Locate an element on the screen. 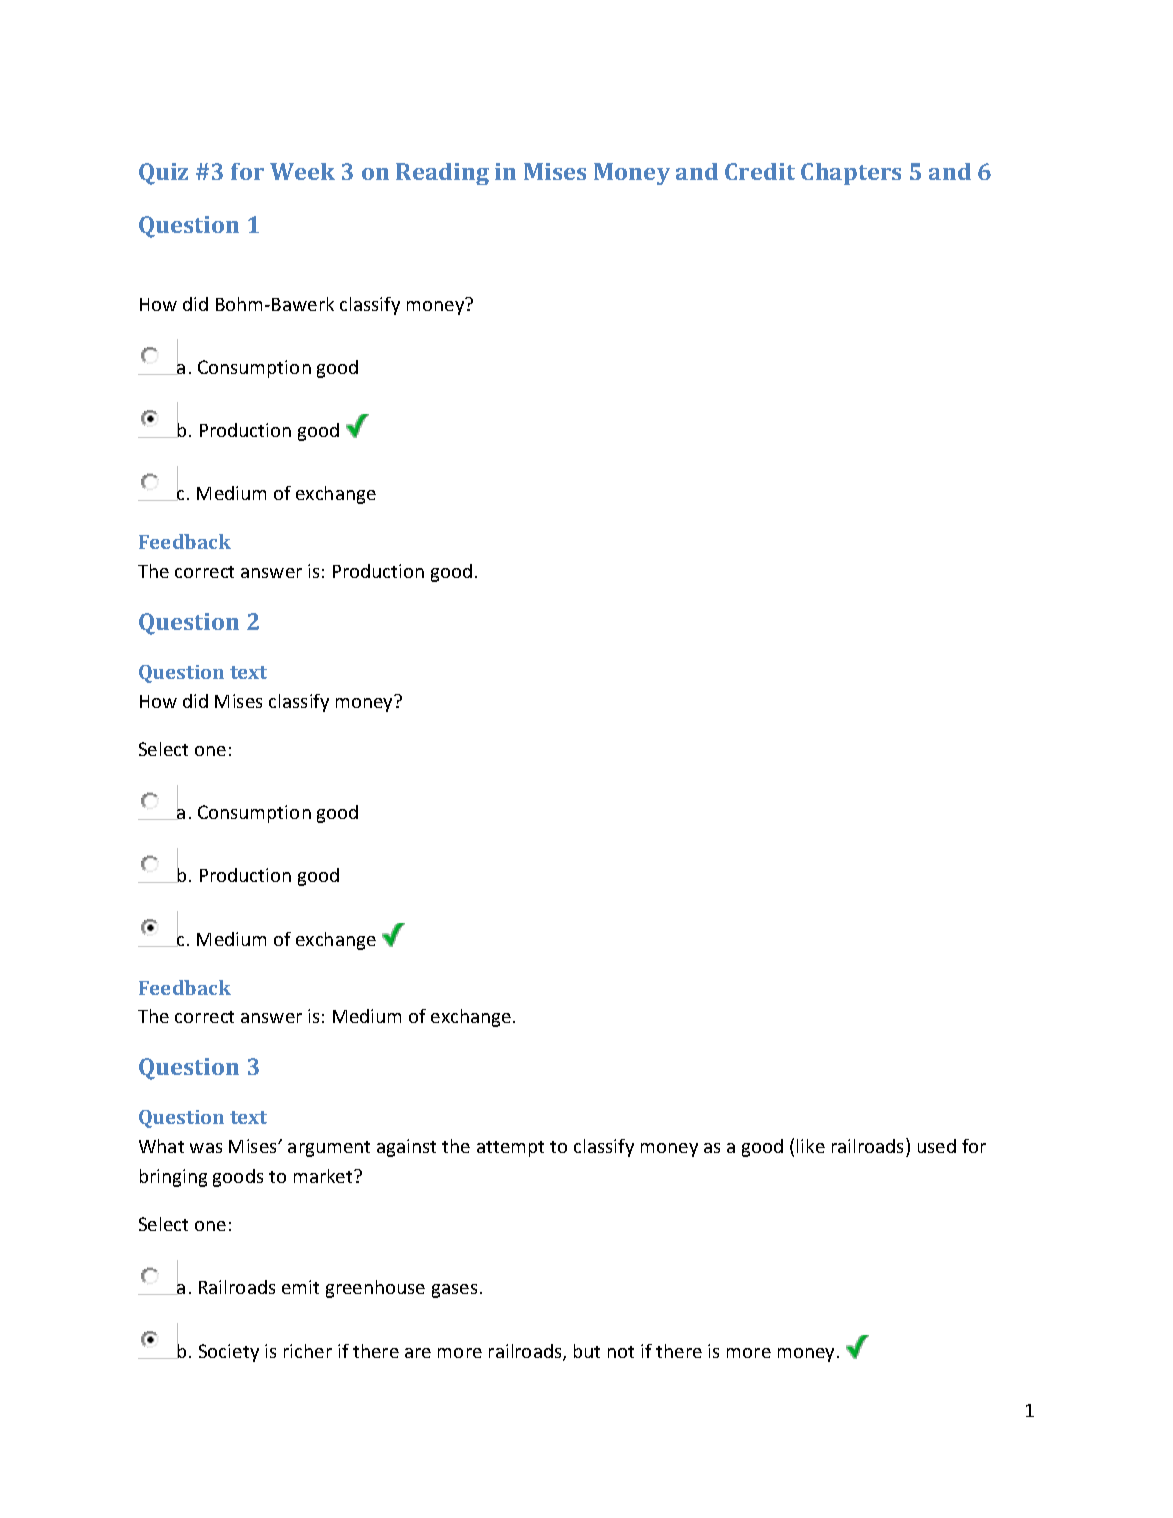 This screenshot has height=1518, width=1173. Reading is located at coordinates (442, 174).
